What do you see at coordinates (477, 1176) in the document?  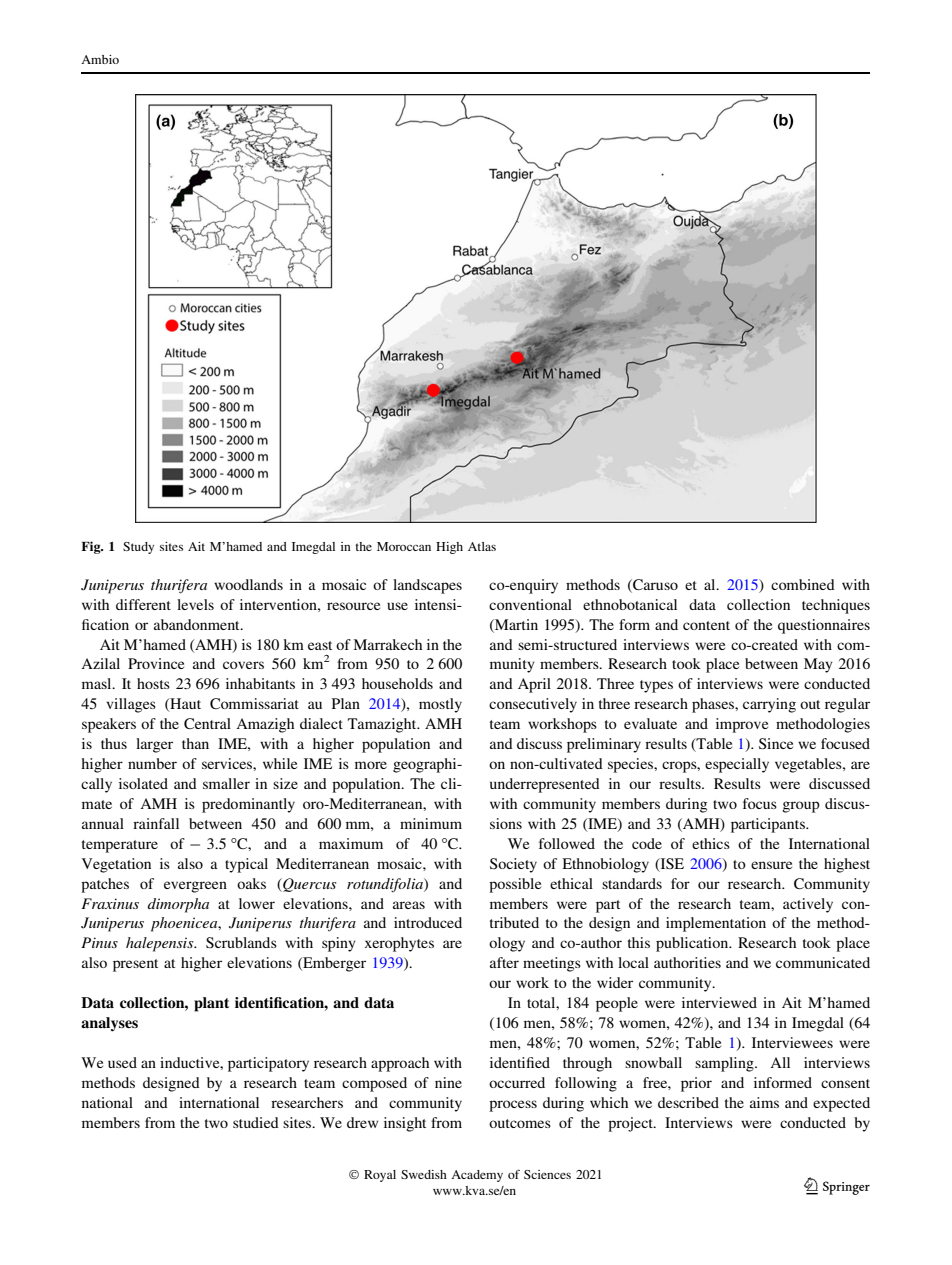 I see `Academy` at bounding box center [477, 1176].
